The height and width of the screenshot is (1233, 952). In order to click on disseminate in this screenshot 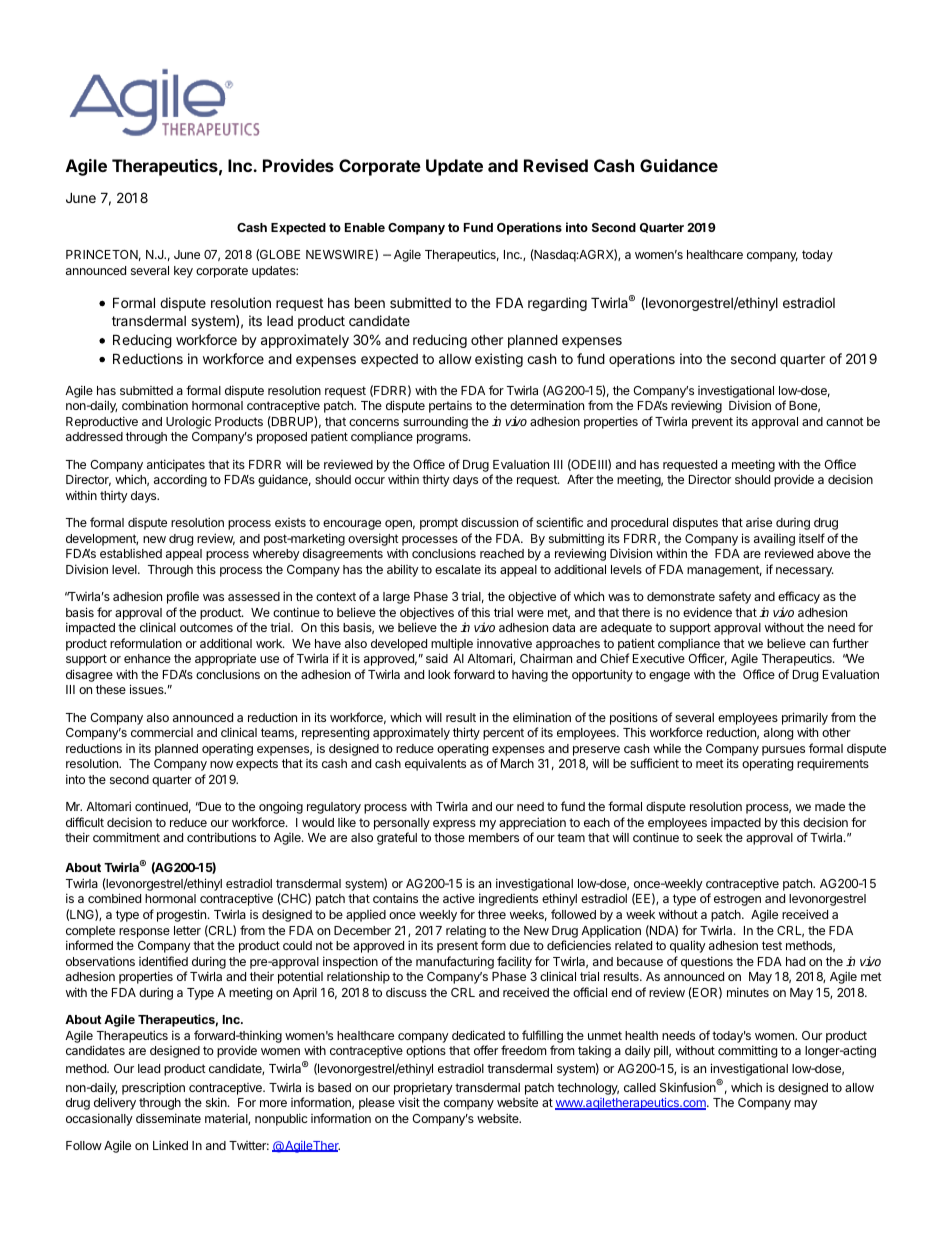, I will do `click(168, 1118)`.
